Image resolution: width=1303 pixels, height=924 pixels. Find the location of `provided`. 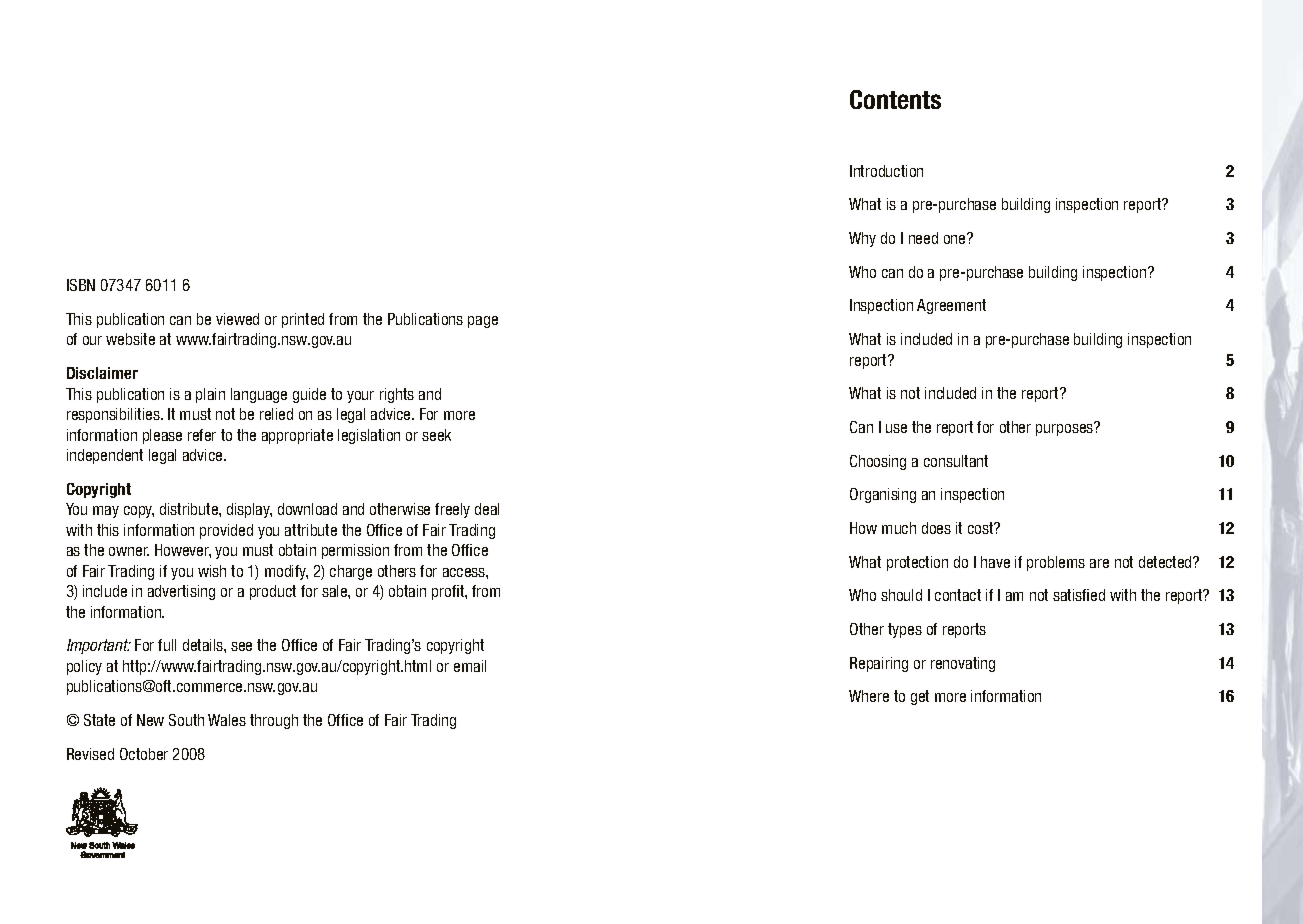

provided is located at coordinates (226, 531).
